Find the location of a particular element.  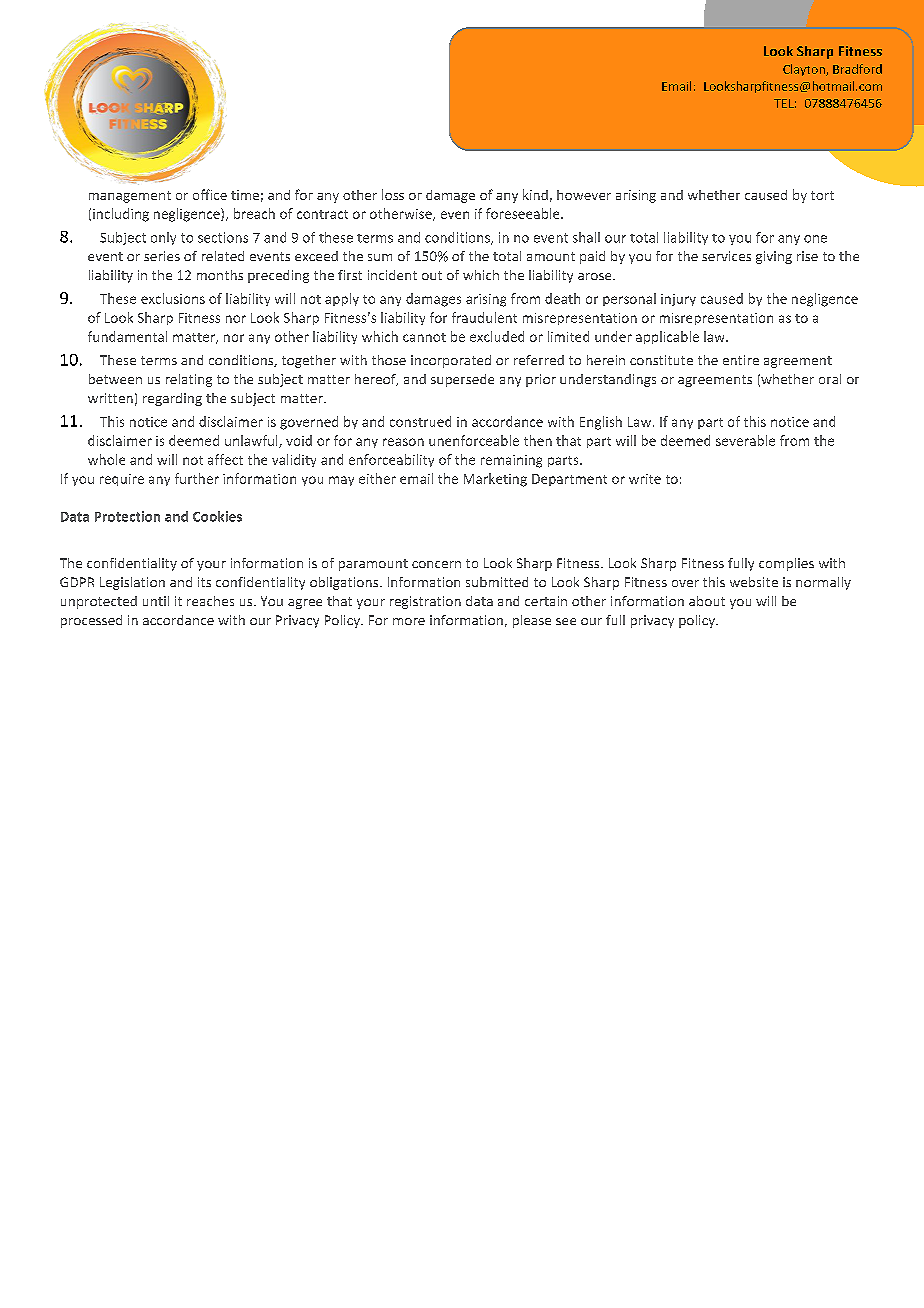

kind is located at coordinates (535, 194).
